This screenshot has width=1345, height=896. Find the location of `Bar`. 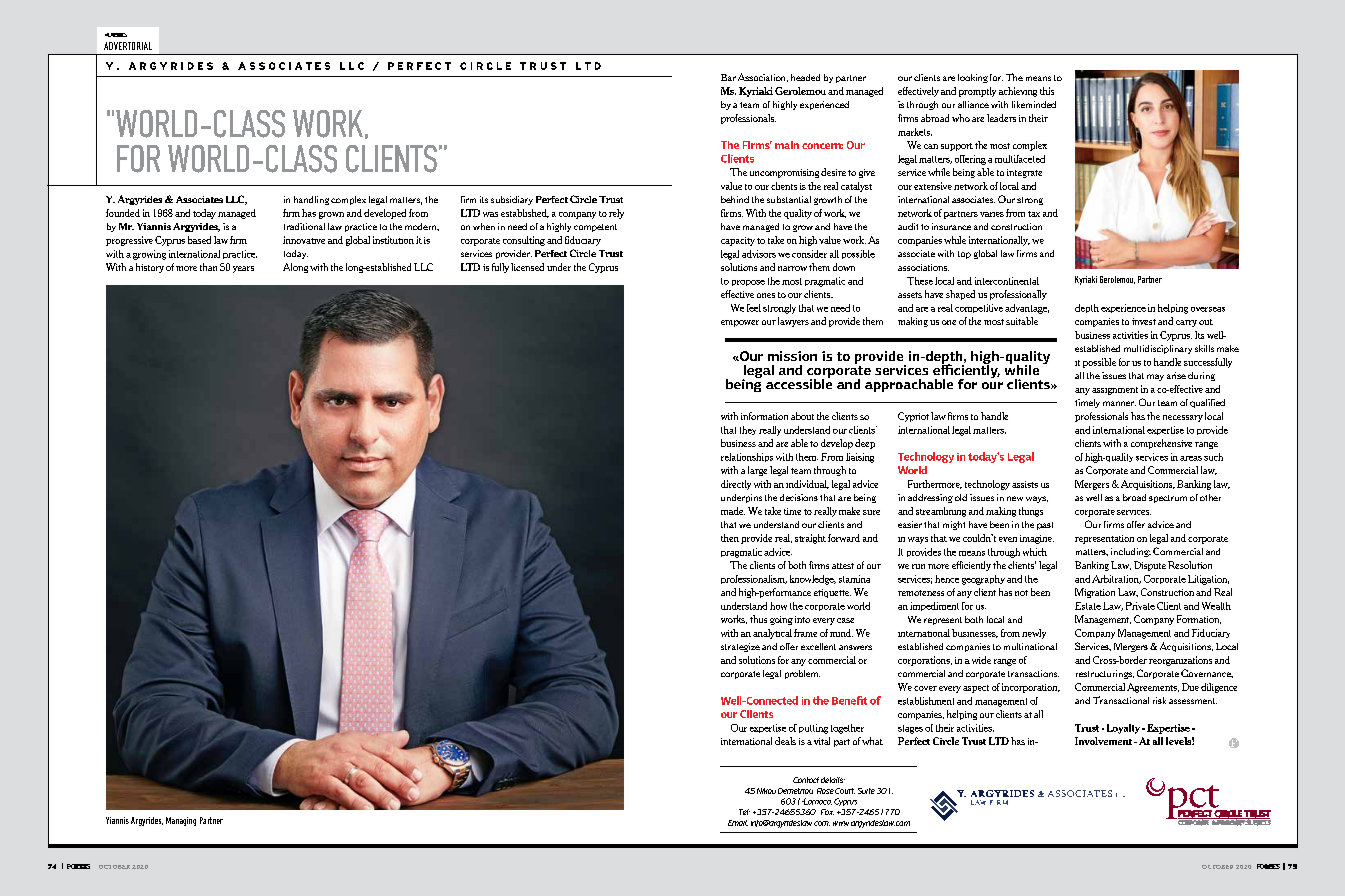

Bar is located at coordinates (728, 77).
